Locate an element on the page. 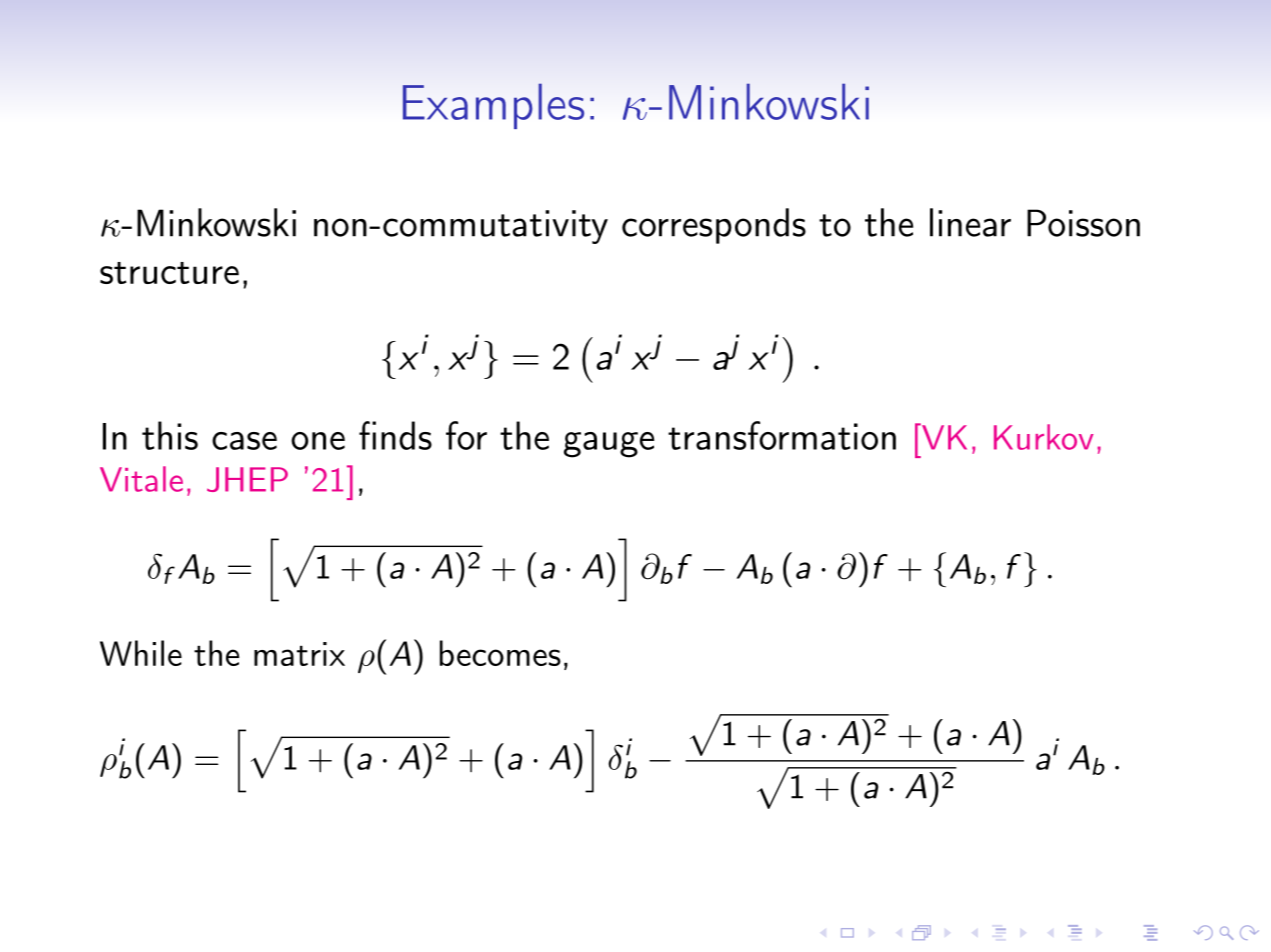 The width and height of the document is (1271, 952). corresponds is located at coordinates (714, 226).
